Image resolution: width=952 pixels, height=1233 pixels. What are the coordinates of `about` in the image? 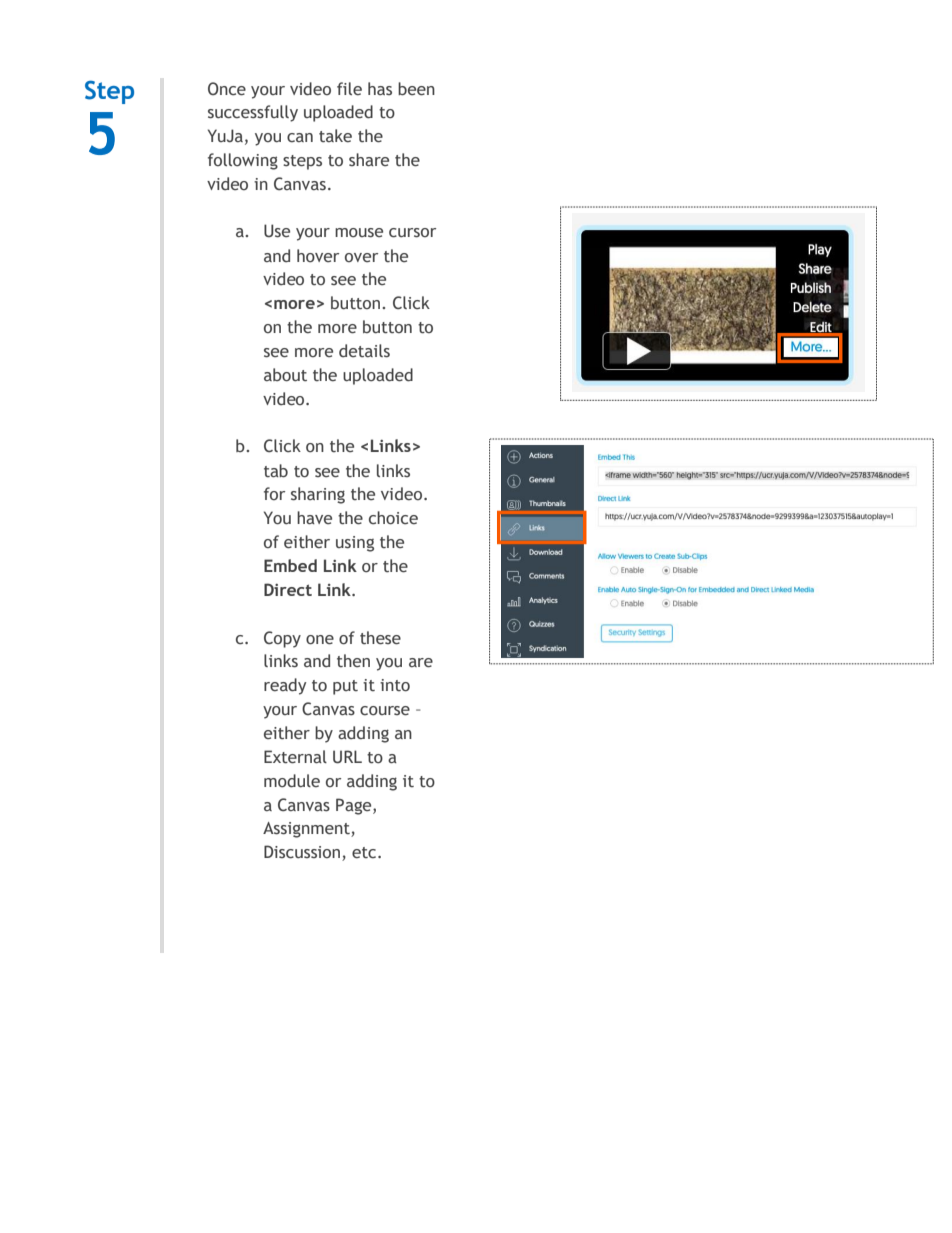 It's located at (285, 375).
